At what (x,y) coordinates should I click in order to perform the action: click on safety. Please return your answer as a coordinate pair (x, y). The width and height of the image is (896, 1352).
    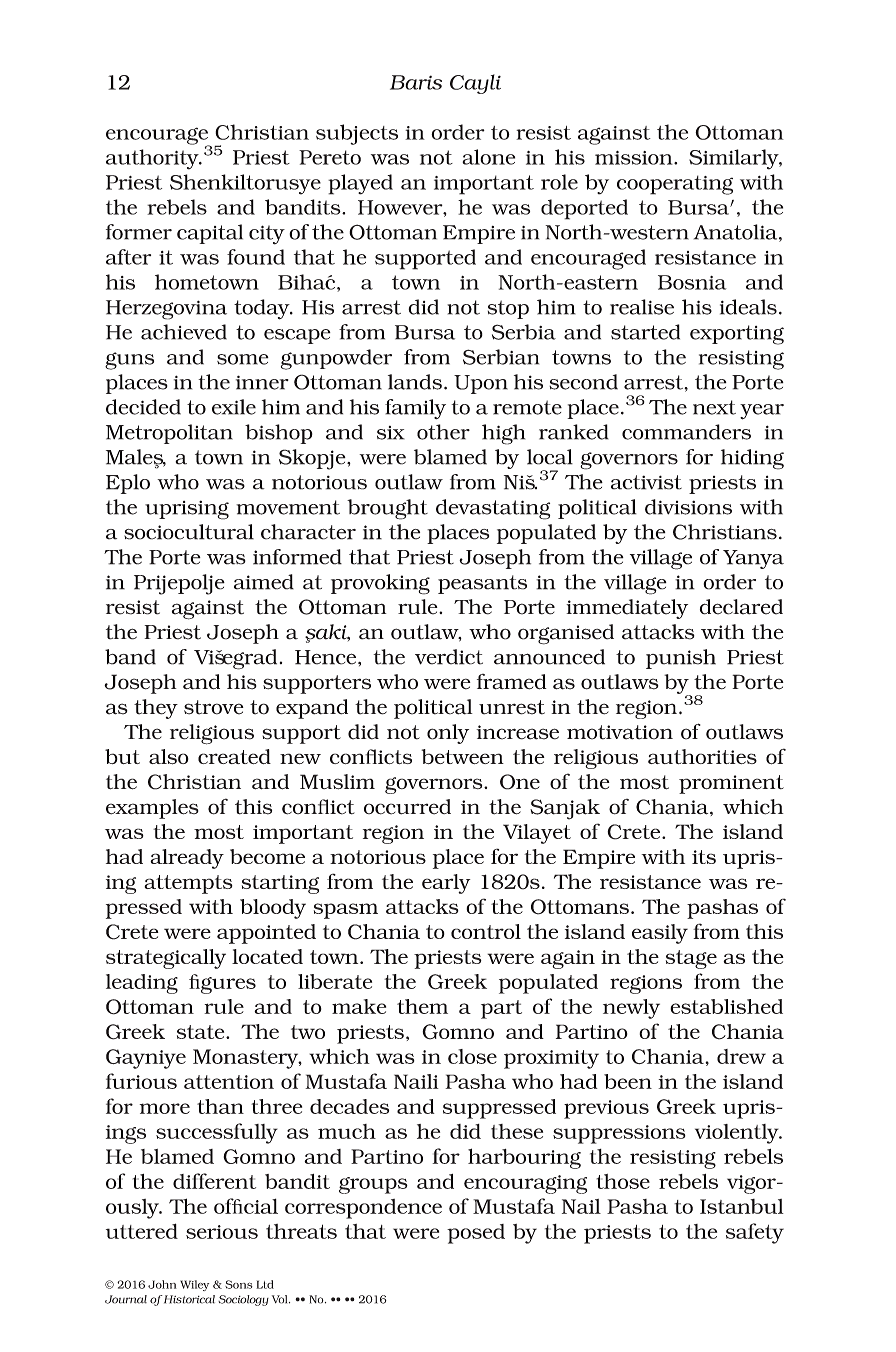
    Looking at the image, I should click on (755, 1233).
